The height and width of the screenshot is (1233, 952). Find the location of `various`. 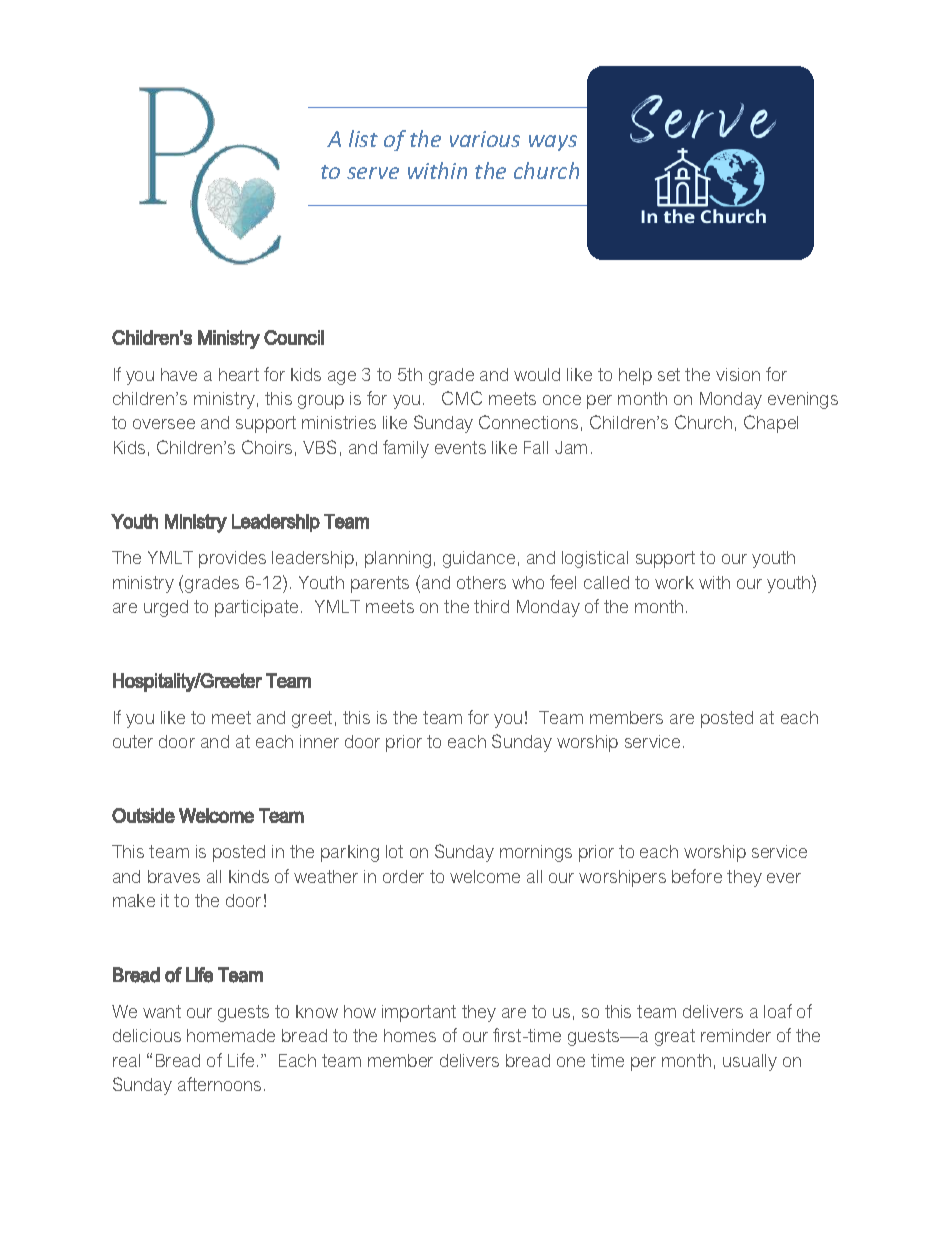

various is located at coordinates (485, 139).
